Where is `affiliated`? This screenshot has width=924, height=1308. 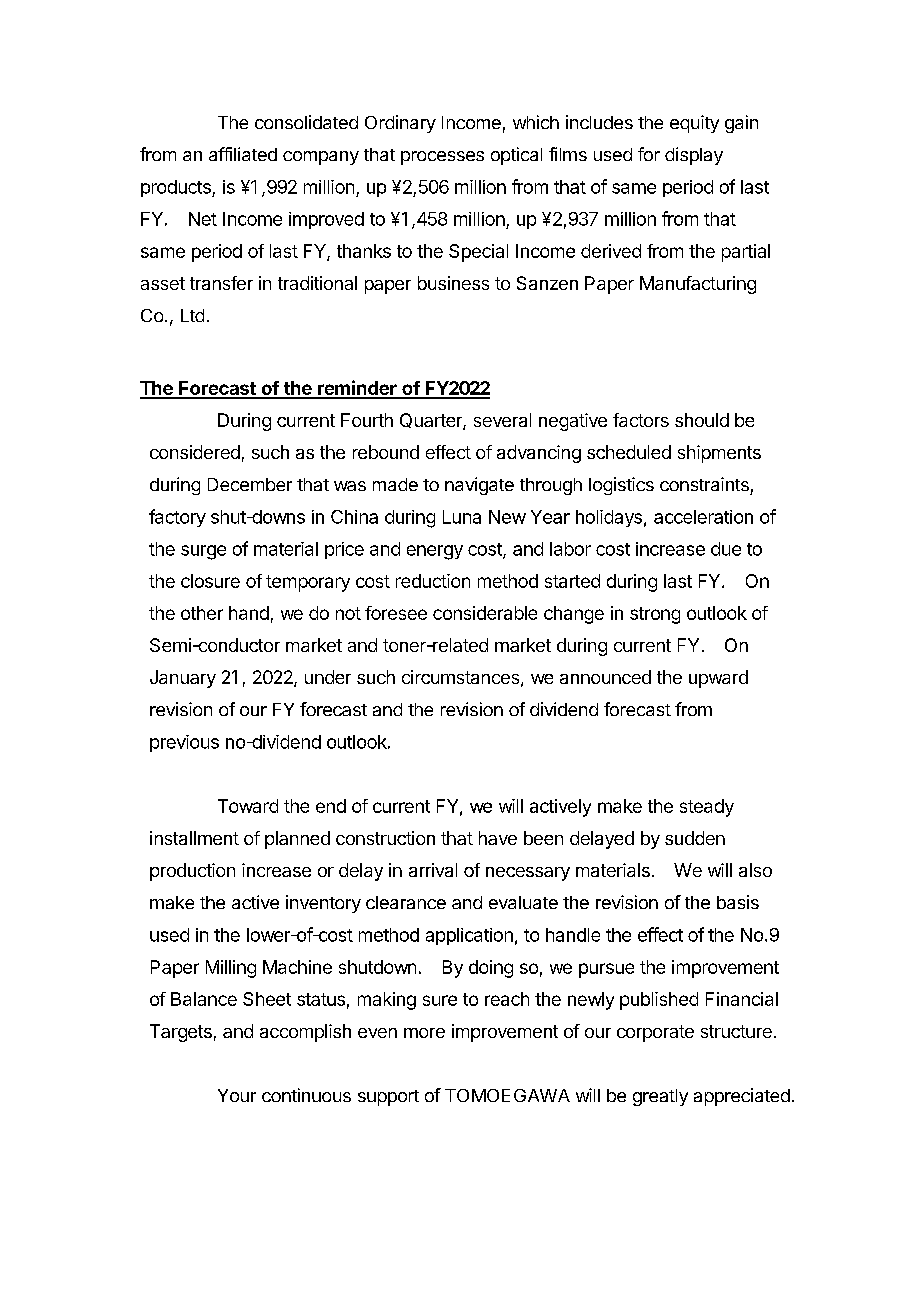
affiliated is located at coordinates (243, 154).
